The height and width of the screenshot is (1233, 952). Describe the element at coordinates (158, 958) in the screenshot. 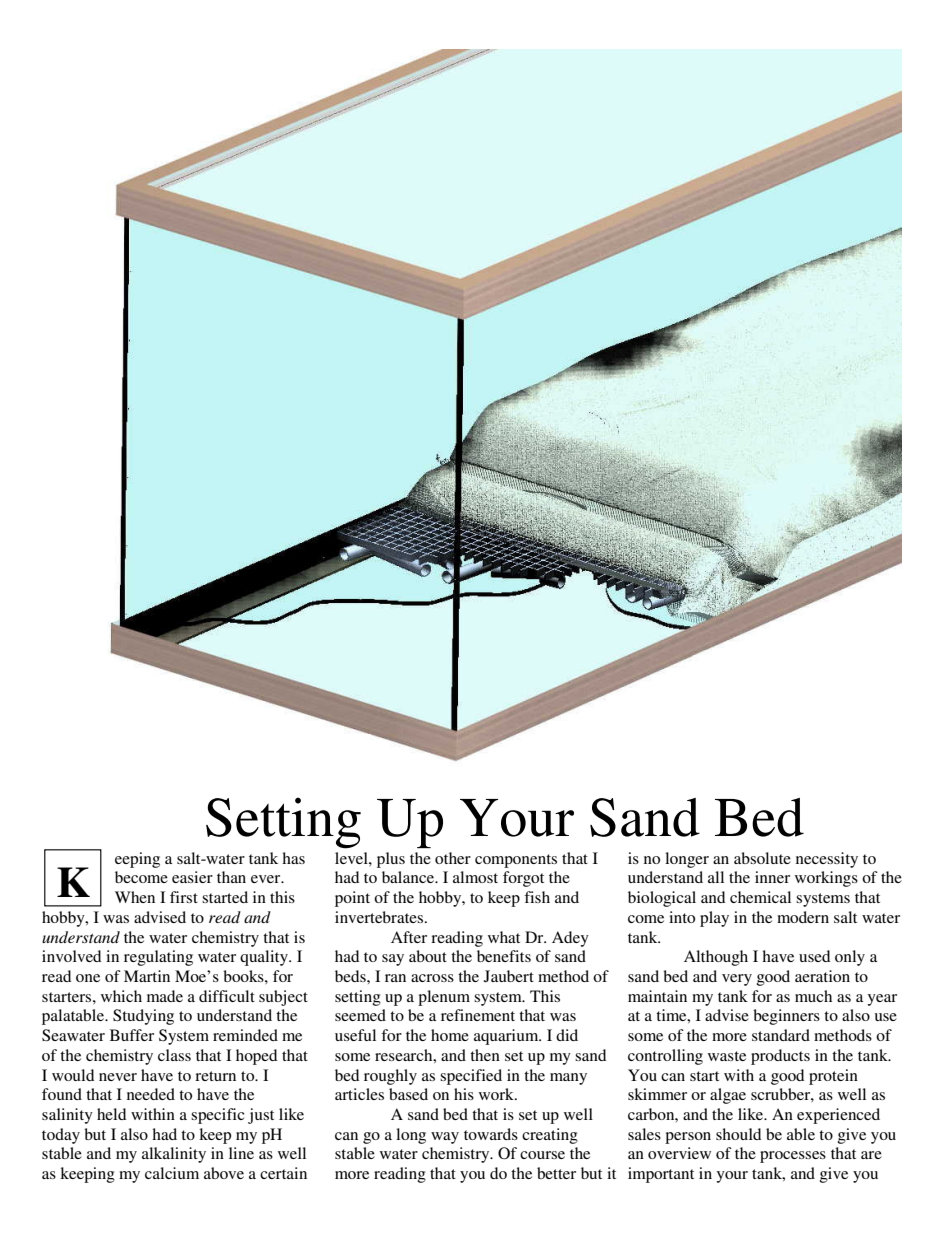

I see `regulating` at that location.
